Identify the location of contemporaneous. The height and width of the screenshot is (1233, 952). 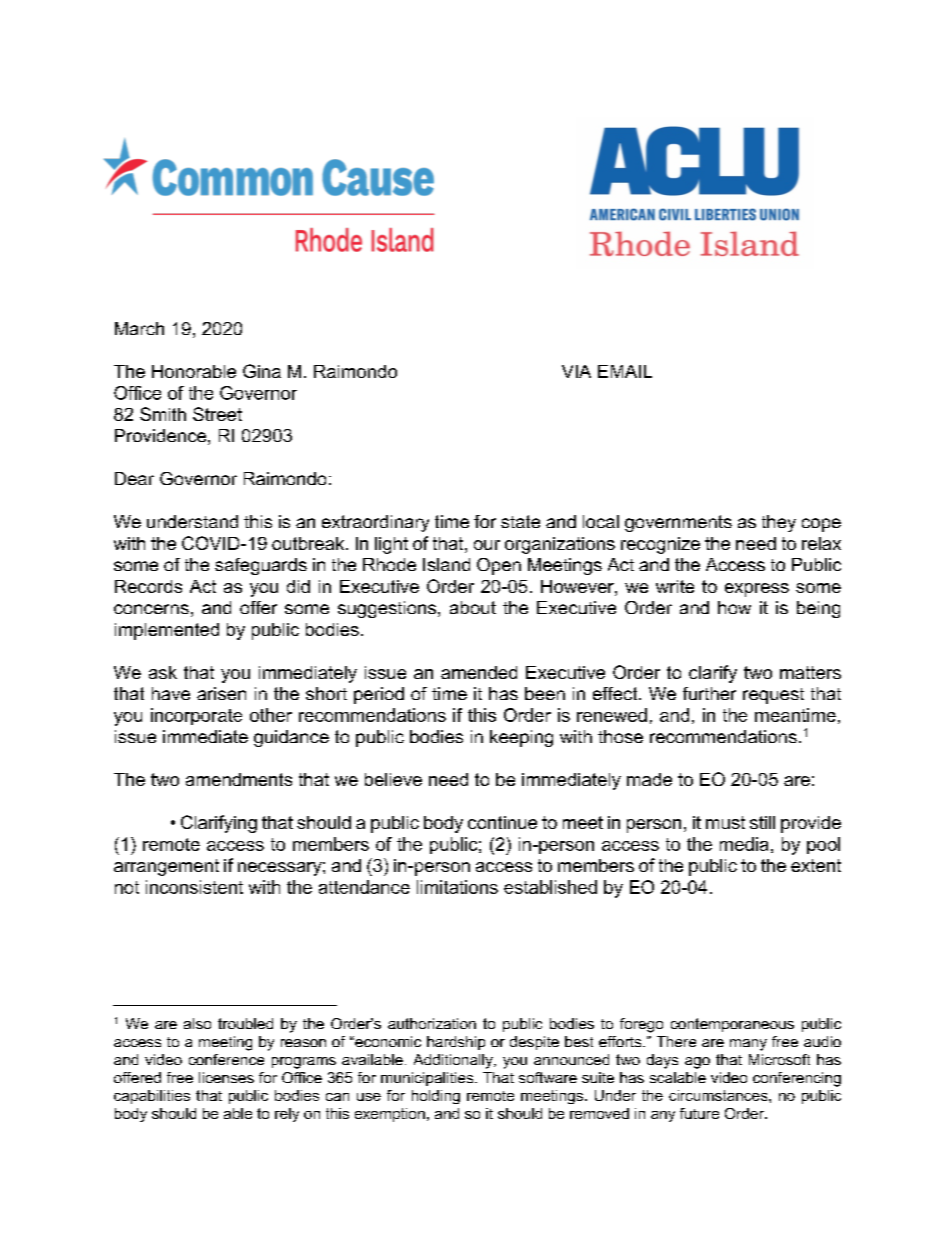
(732, 1025).
